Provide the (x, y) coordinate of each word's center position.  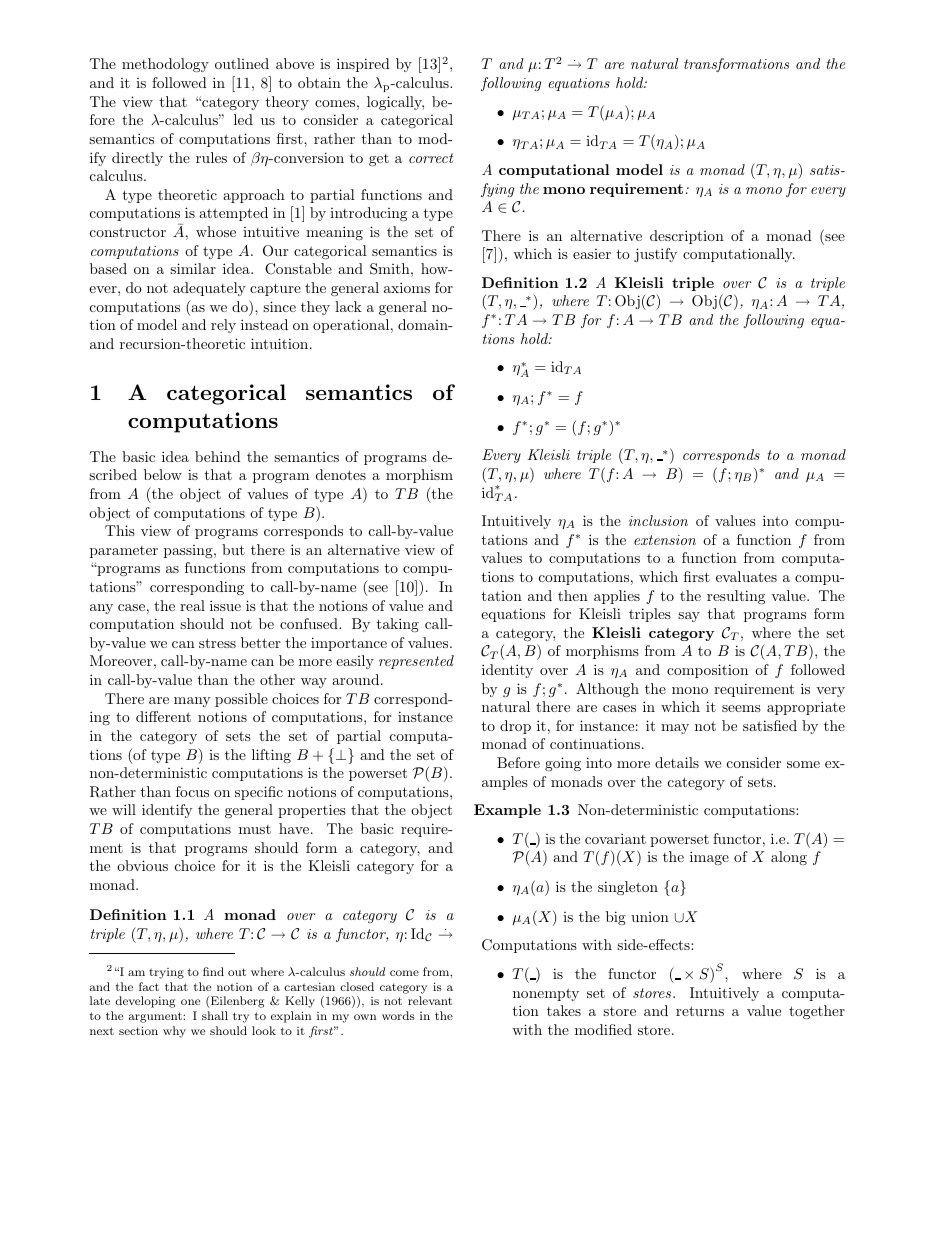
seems (741, 708)
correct (431, 158)
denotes (341, 474)
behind (218, 456)
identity (507, 671)
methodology (165, 65)
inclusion (658, 520)
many (192, 702)
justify (655, 255)
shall (215, 1015)
